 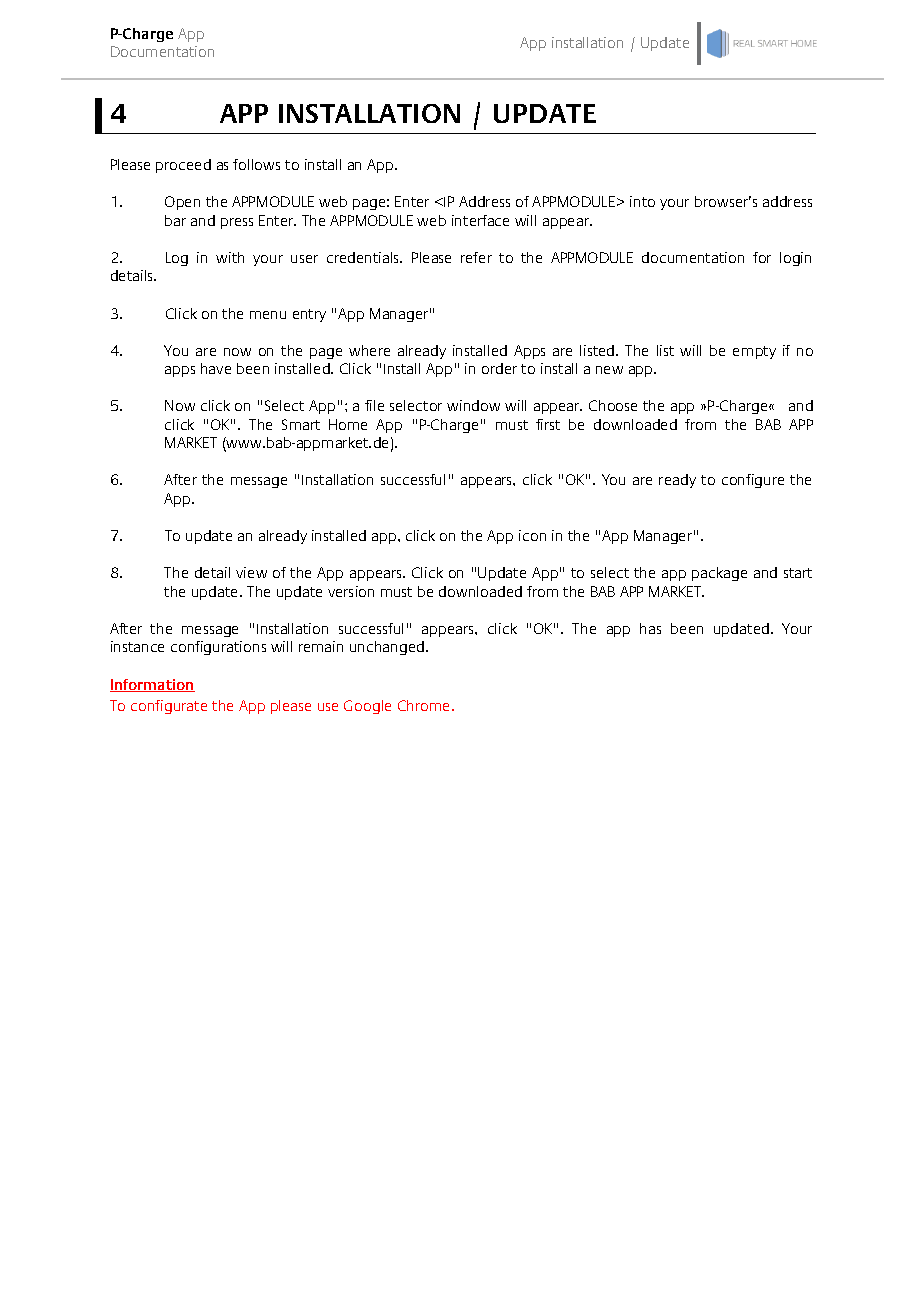 What do you see at coordinates (642, 201) in the document?
I see `into` at bounding box center [642, 201].
